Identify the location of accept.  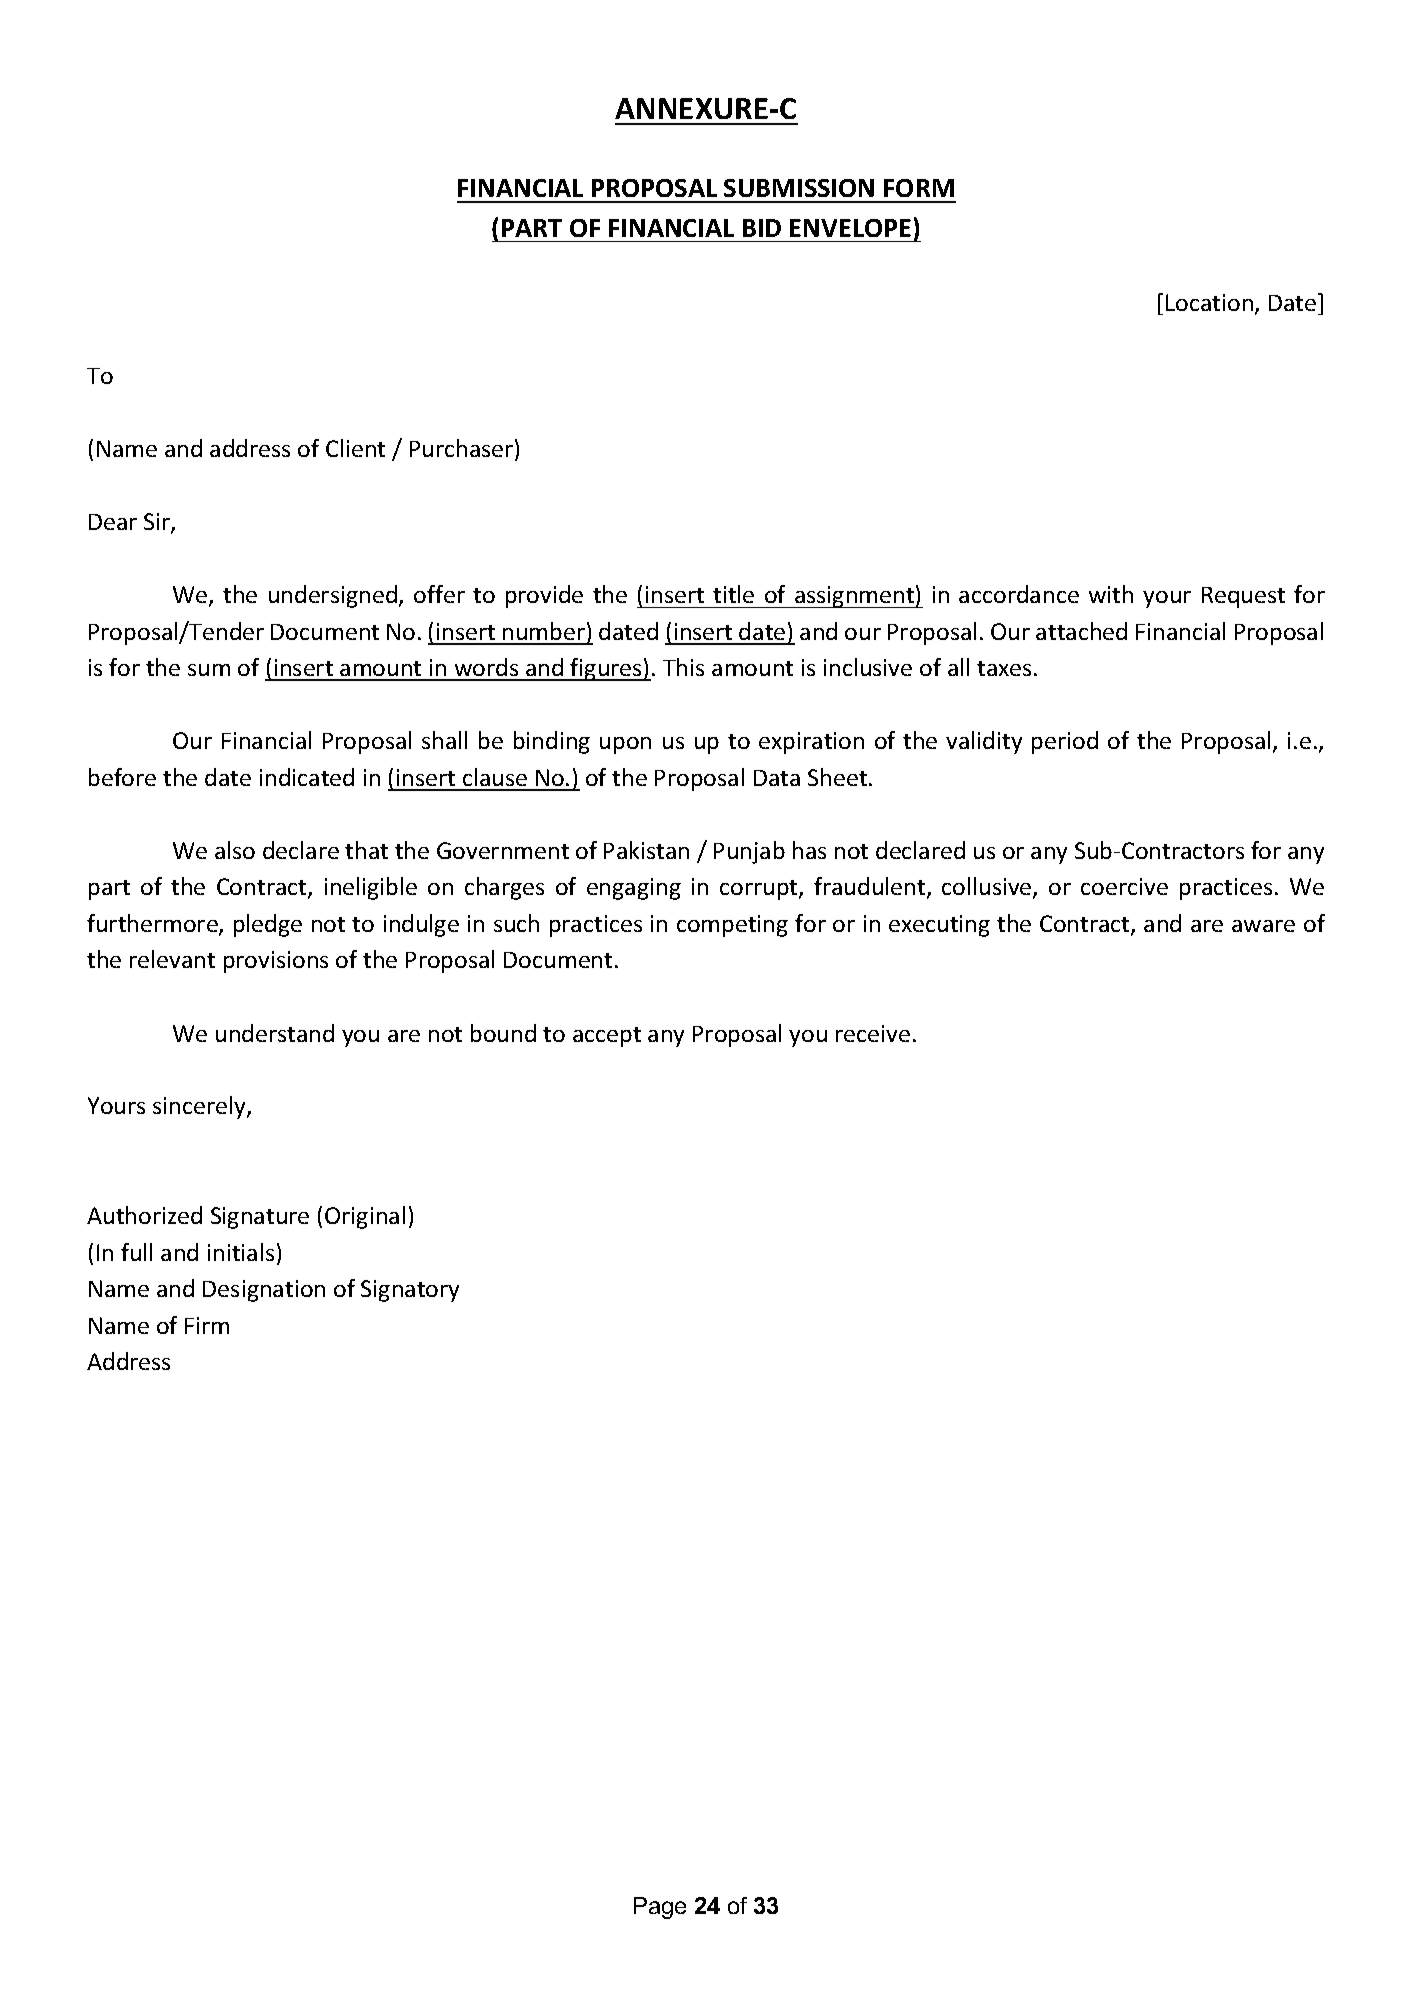
(607, 1037).
